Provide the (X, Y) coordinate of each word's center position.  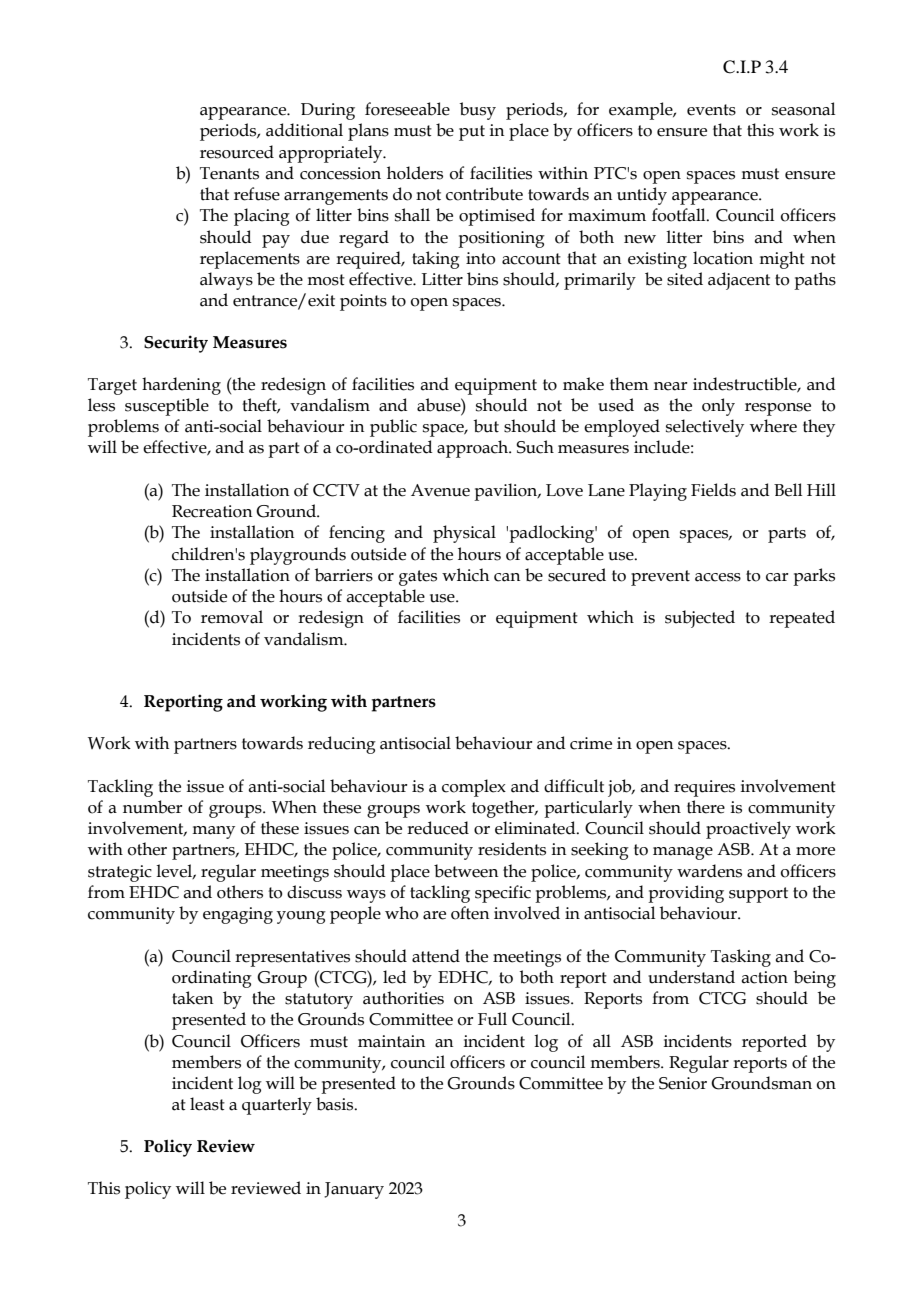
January (354, 1190)
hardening (181, 386)
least (207, 1104)
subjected (700, 619)
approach (474, 449)
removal (232, 617)
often (470, 913)
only (718, 407)
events (711, 110)
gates (418, 578)
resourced (237, 152)
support (758, 895)
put (472, 133)
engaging (238, 915)
